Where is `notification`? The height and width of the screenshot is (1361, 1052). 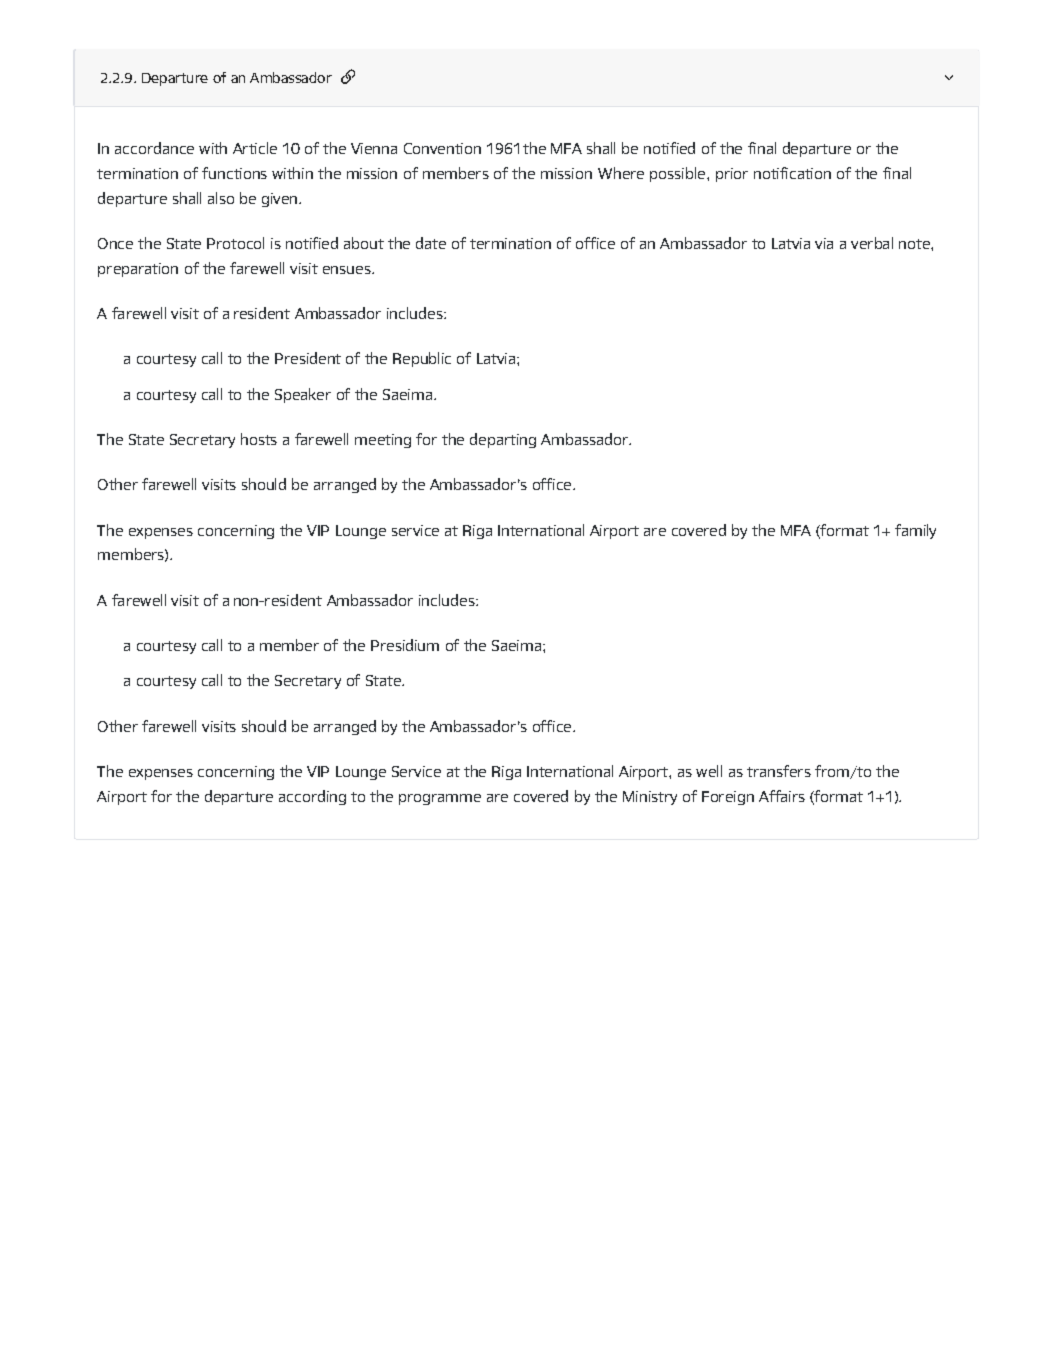 notification is located at coordinates (792, 173).
